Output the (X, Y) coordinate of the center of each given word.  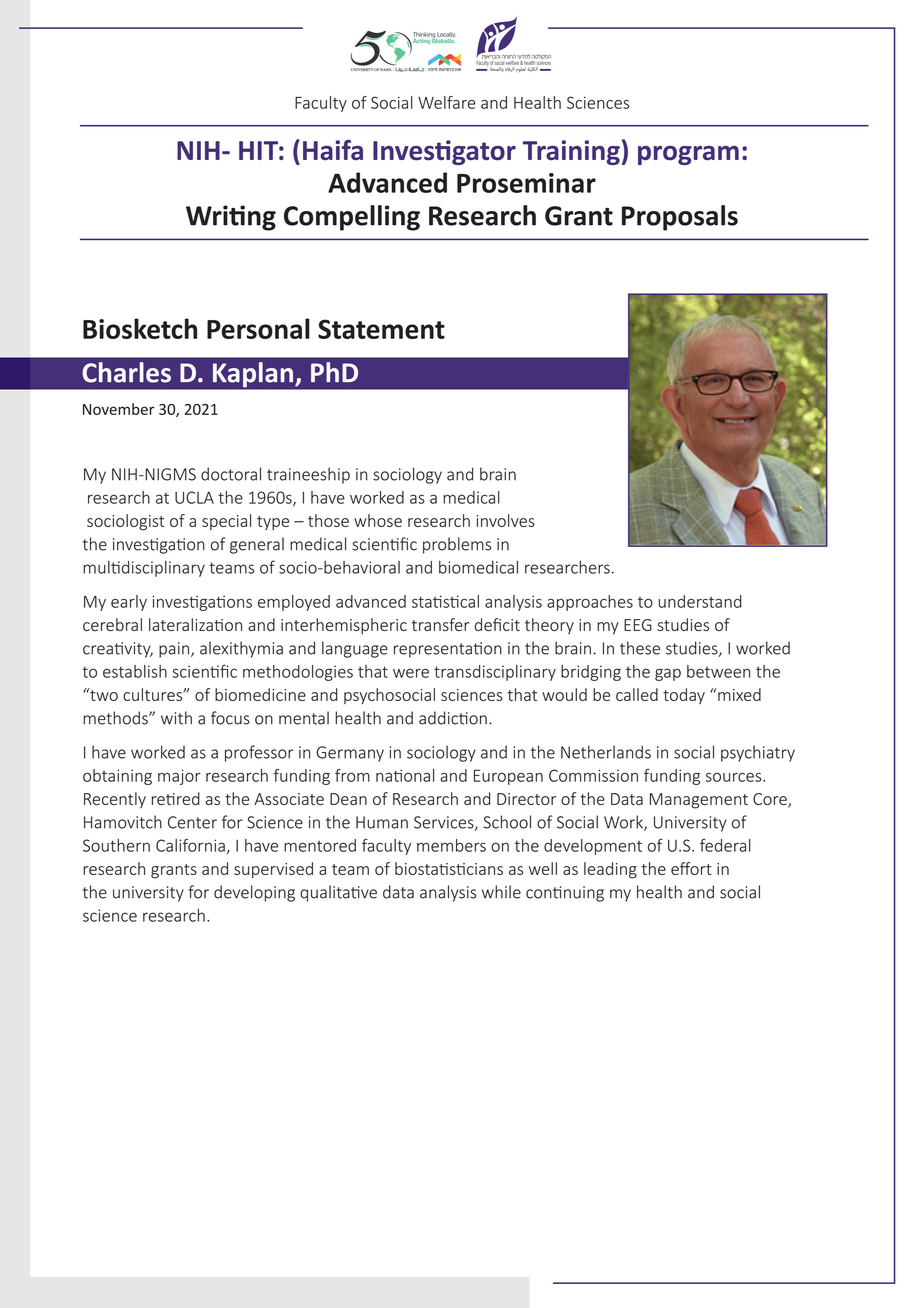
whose (378, 520)
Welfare (446, 102)
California (190, 845)
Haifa (333, 150)
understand (700, 601)
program (688, 155)
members (451, 845)
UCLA (194, 497)
